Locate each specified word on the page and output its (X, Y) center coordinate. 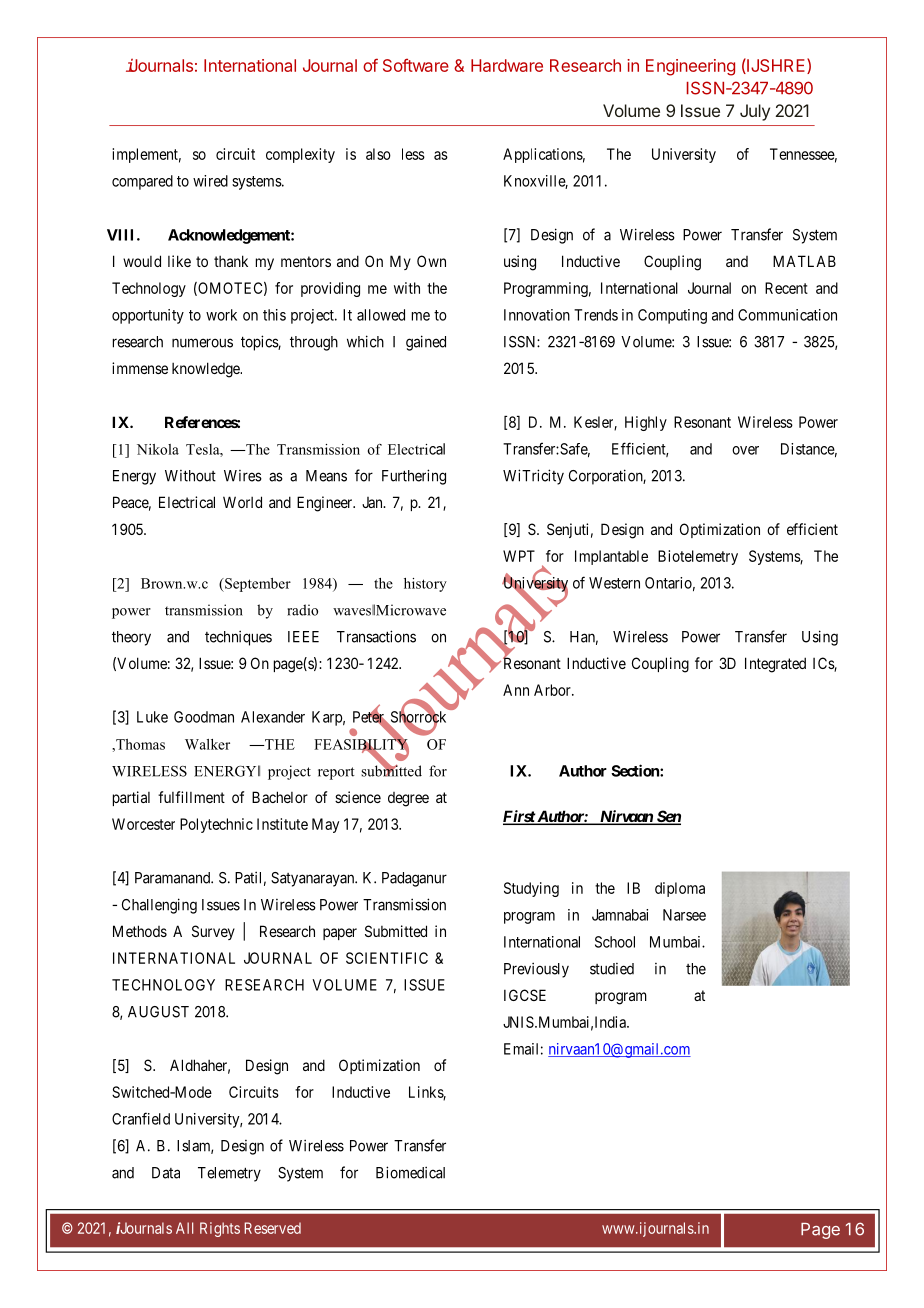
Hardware (507, 65)
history (425, 585)
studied (612, 969)
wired (210, 181)
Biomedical (410, 1172)
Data (166, 1173)
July (755, 112)
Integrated (775, 665)
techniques (238, 638)
